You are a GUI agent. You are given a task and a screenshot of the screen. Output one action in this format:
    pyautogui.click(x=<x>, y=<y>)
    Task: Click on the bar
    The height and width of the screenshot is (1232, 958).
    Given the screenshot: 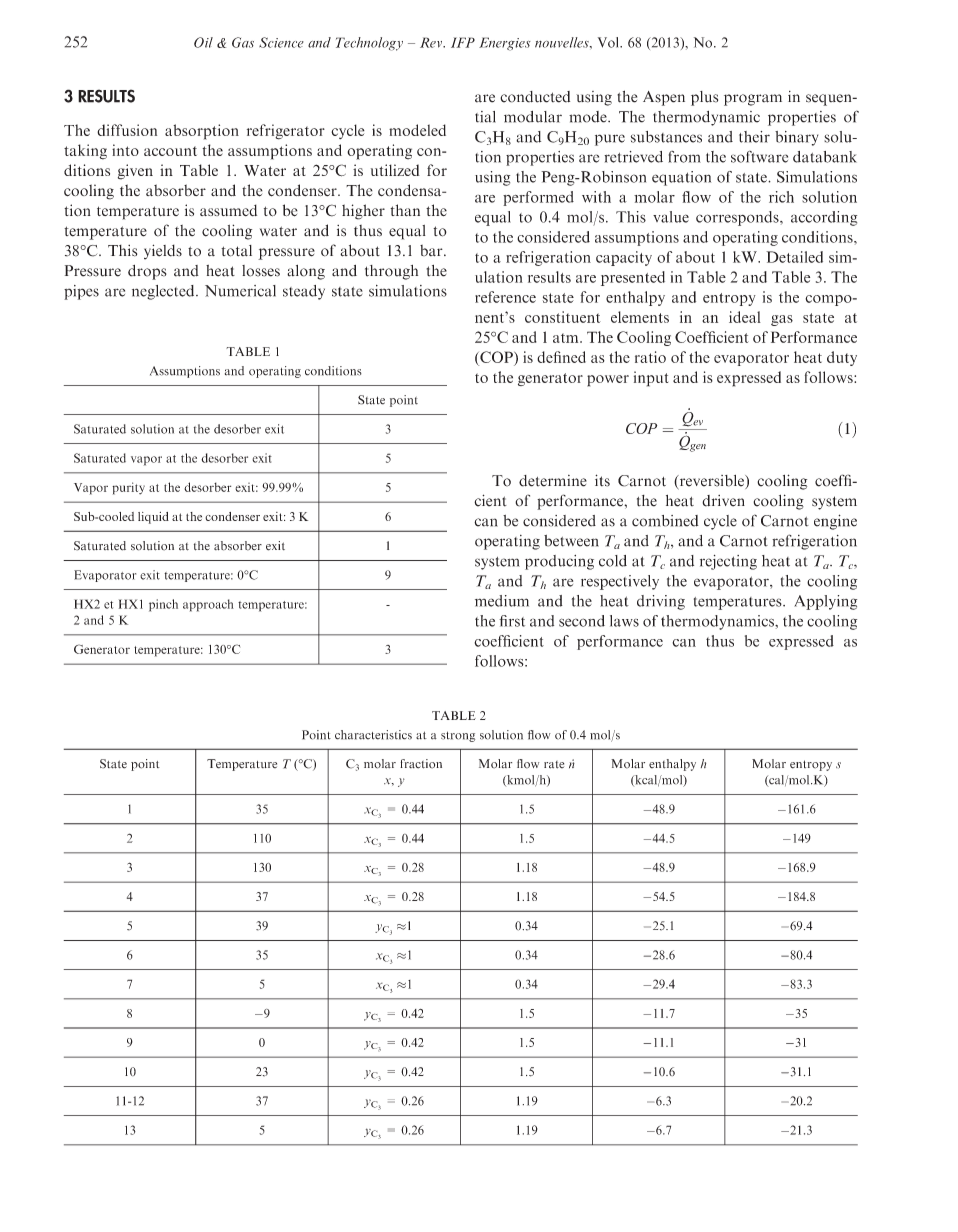 What is the action you would take?
    pyautogui.click(x=432, y=250)
